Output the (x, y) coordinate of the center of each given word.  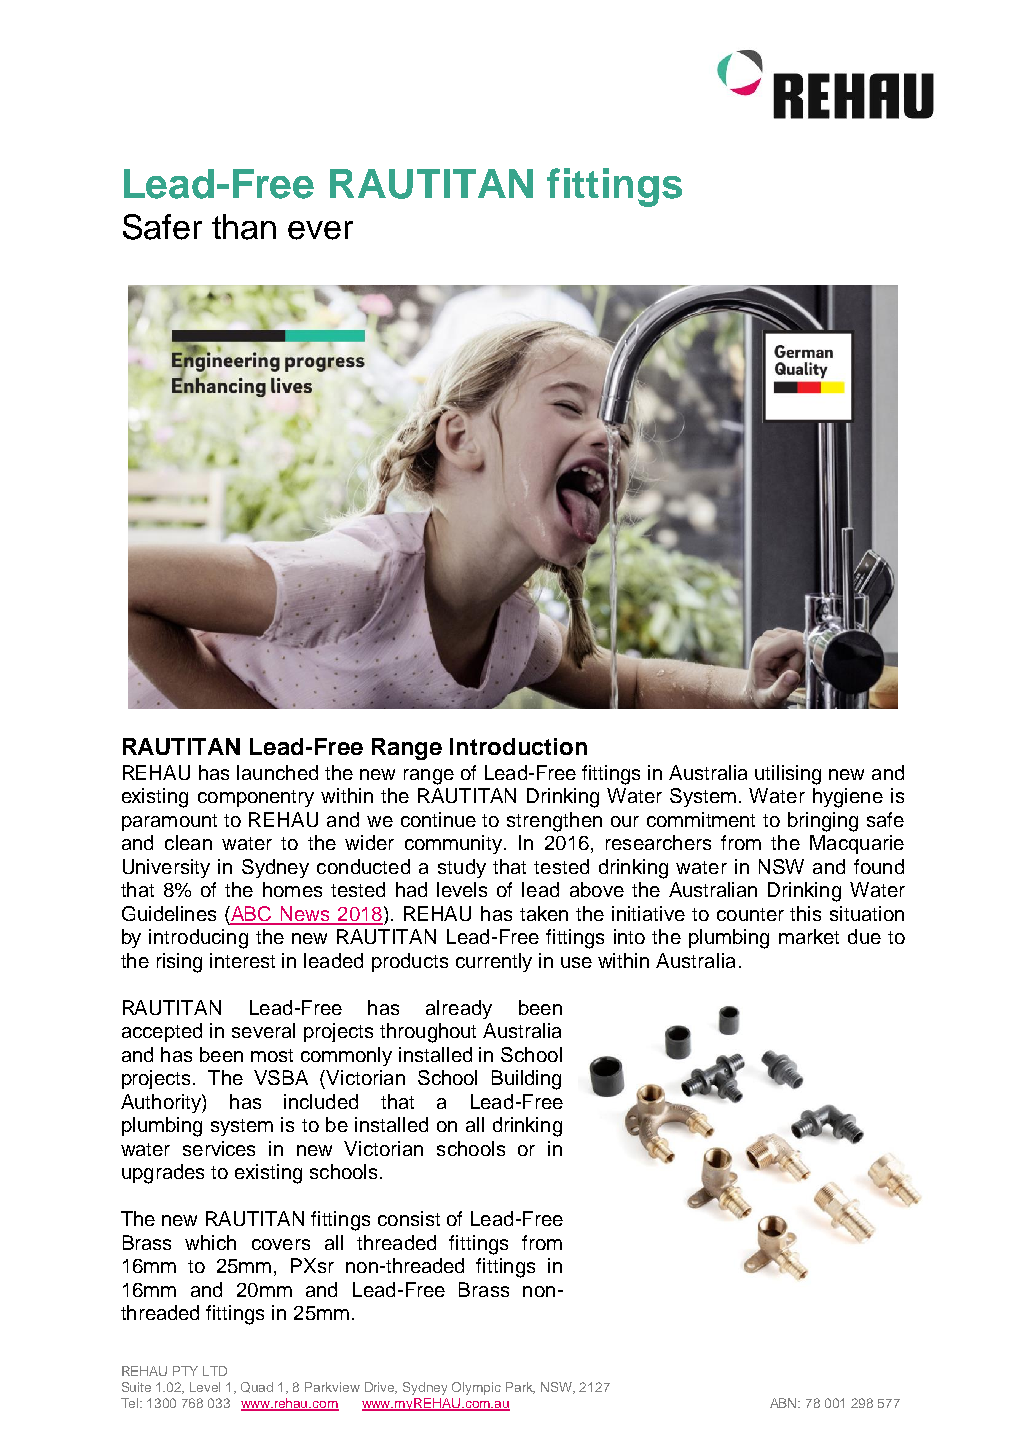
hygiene (848, 798)
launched (277, 772)
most (272, 1055)
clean (188, 842)
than (244, 227)
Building (526, 1080)
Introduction (518, 746)
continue (438, 819)
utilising (788, 775)
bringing (823, 822)
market (809, 936)
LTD (215, 1371)
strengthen (554, 822)
